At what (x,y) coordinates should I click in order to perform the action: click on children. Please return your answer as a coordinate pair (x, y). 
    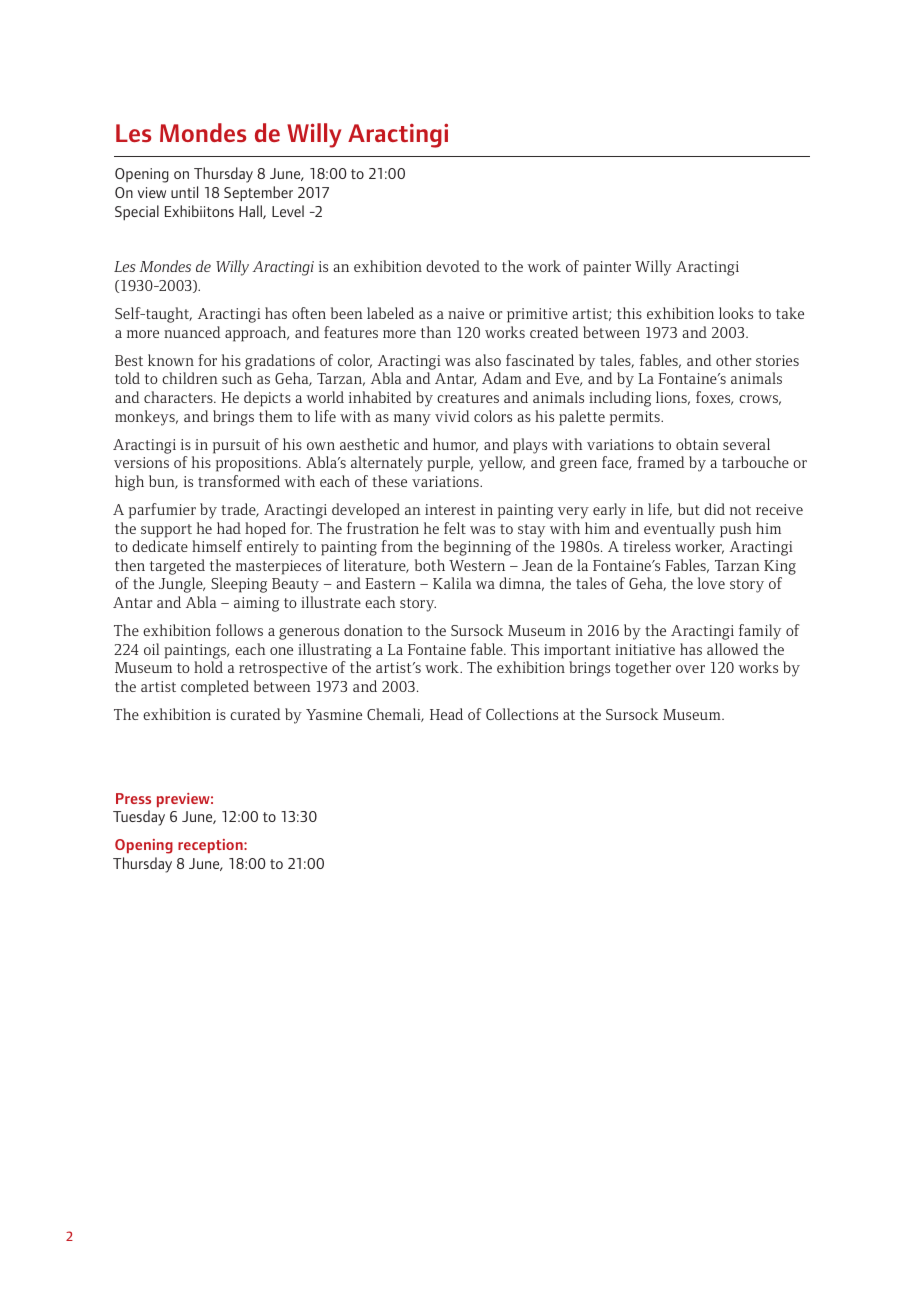
    Looking at the image, I should click on (190, 378).
